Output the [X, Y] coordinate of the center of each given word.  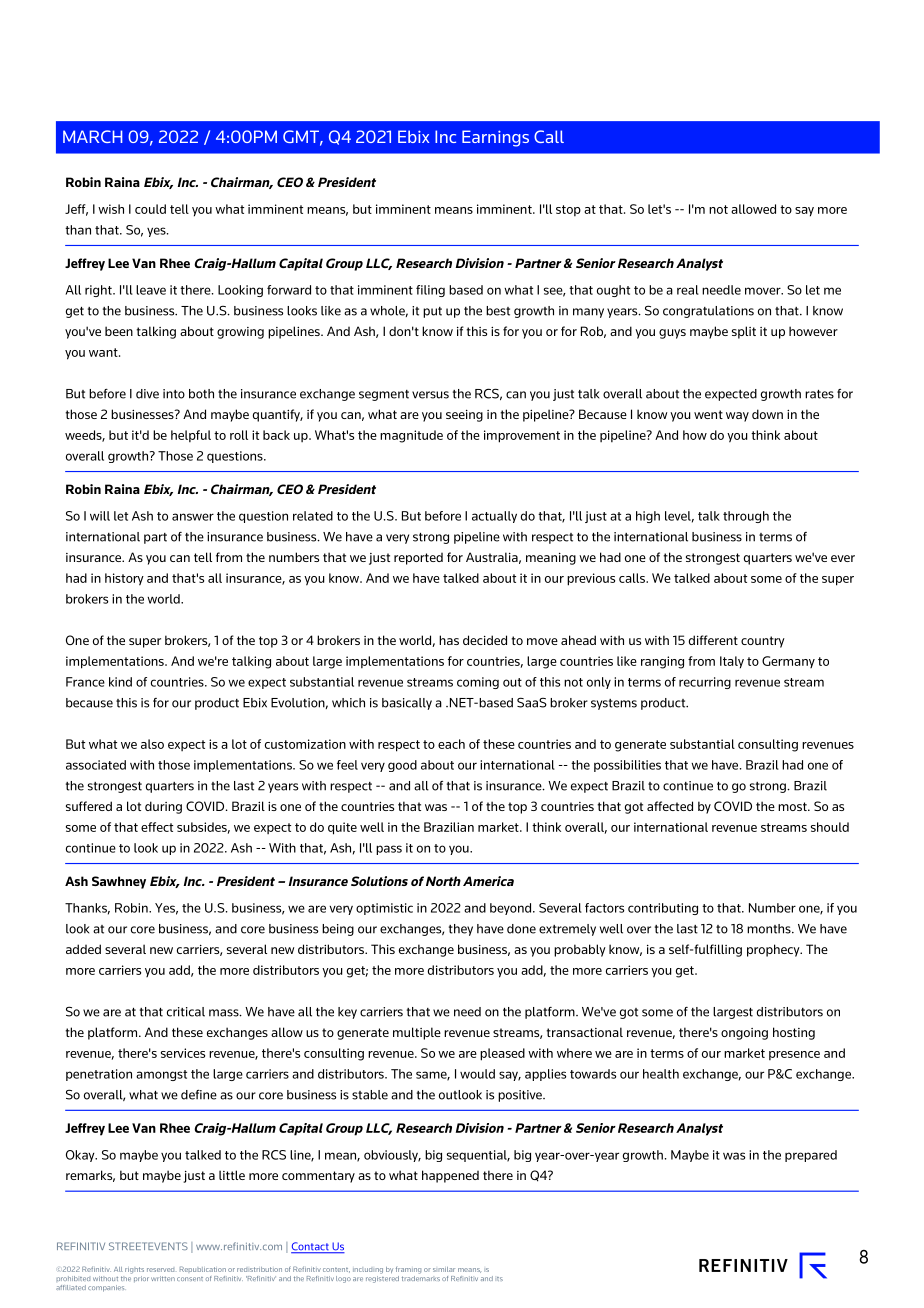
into [174, 394]
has [449, 640]
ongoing [744, 1034]
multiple [417, 1033]
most [793, 806]
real [688, 290]
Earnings [495, 138]
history [124, 579]
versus [430, 395]
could [150, 209]
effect [157, 827]
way [737, 417]
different [713, 640]
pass [389, 850]
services [183, 1053]
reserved [160, 1270]
